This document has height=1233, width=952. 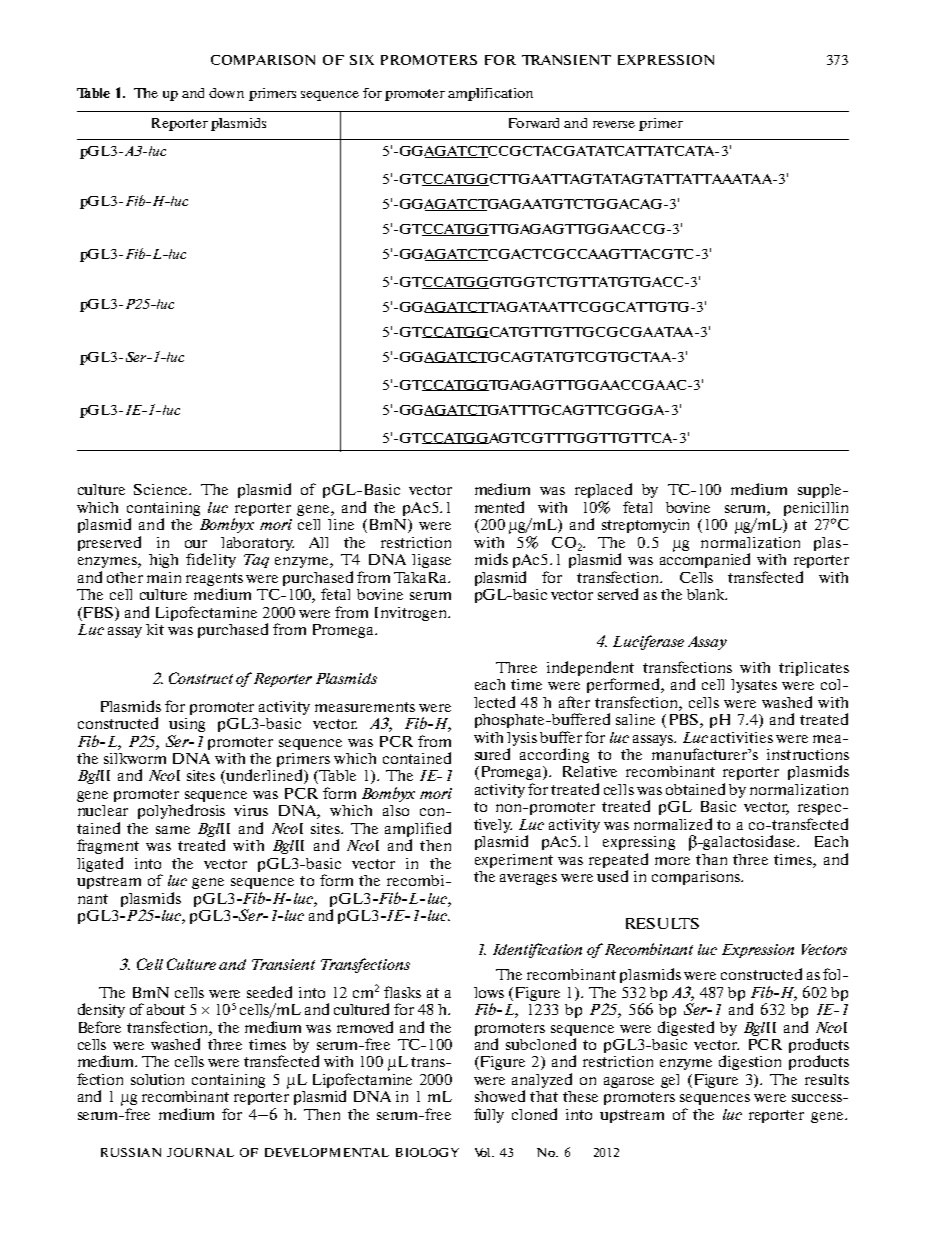 What do you see at coordinates (396, 810) in the document?
I see `also` at bounding box center [396, 810].
